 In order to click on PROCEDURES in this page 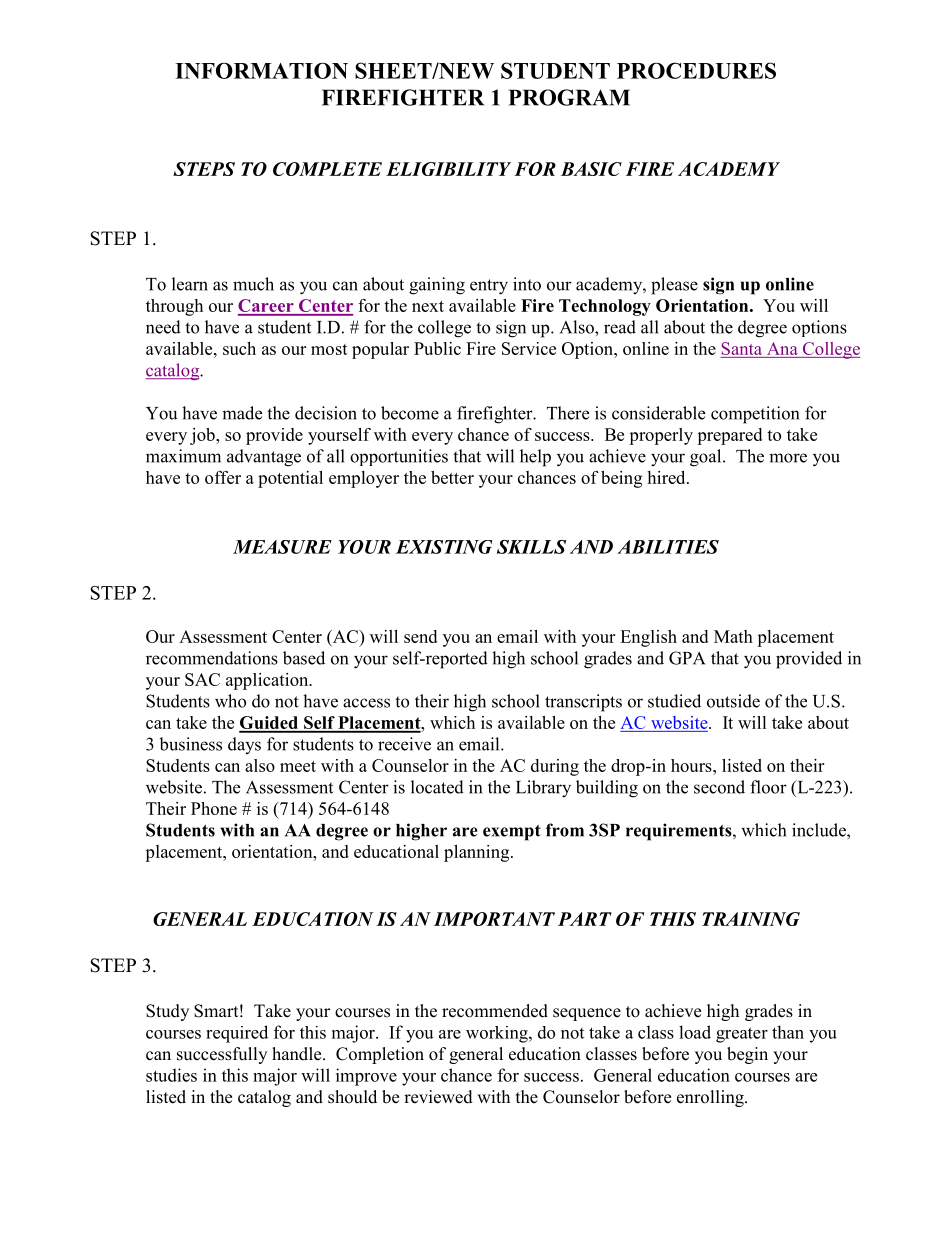, I will do `click(696, 70)`.
